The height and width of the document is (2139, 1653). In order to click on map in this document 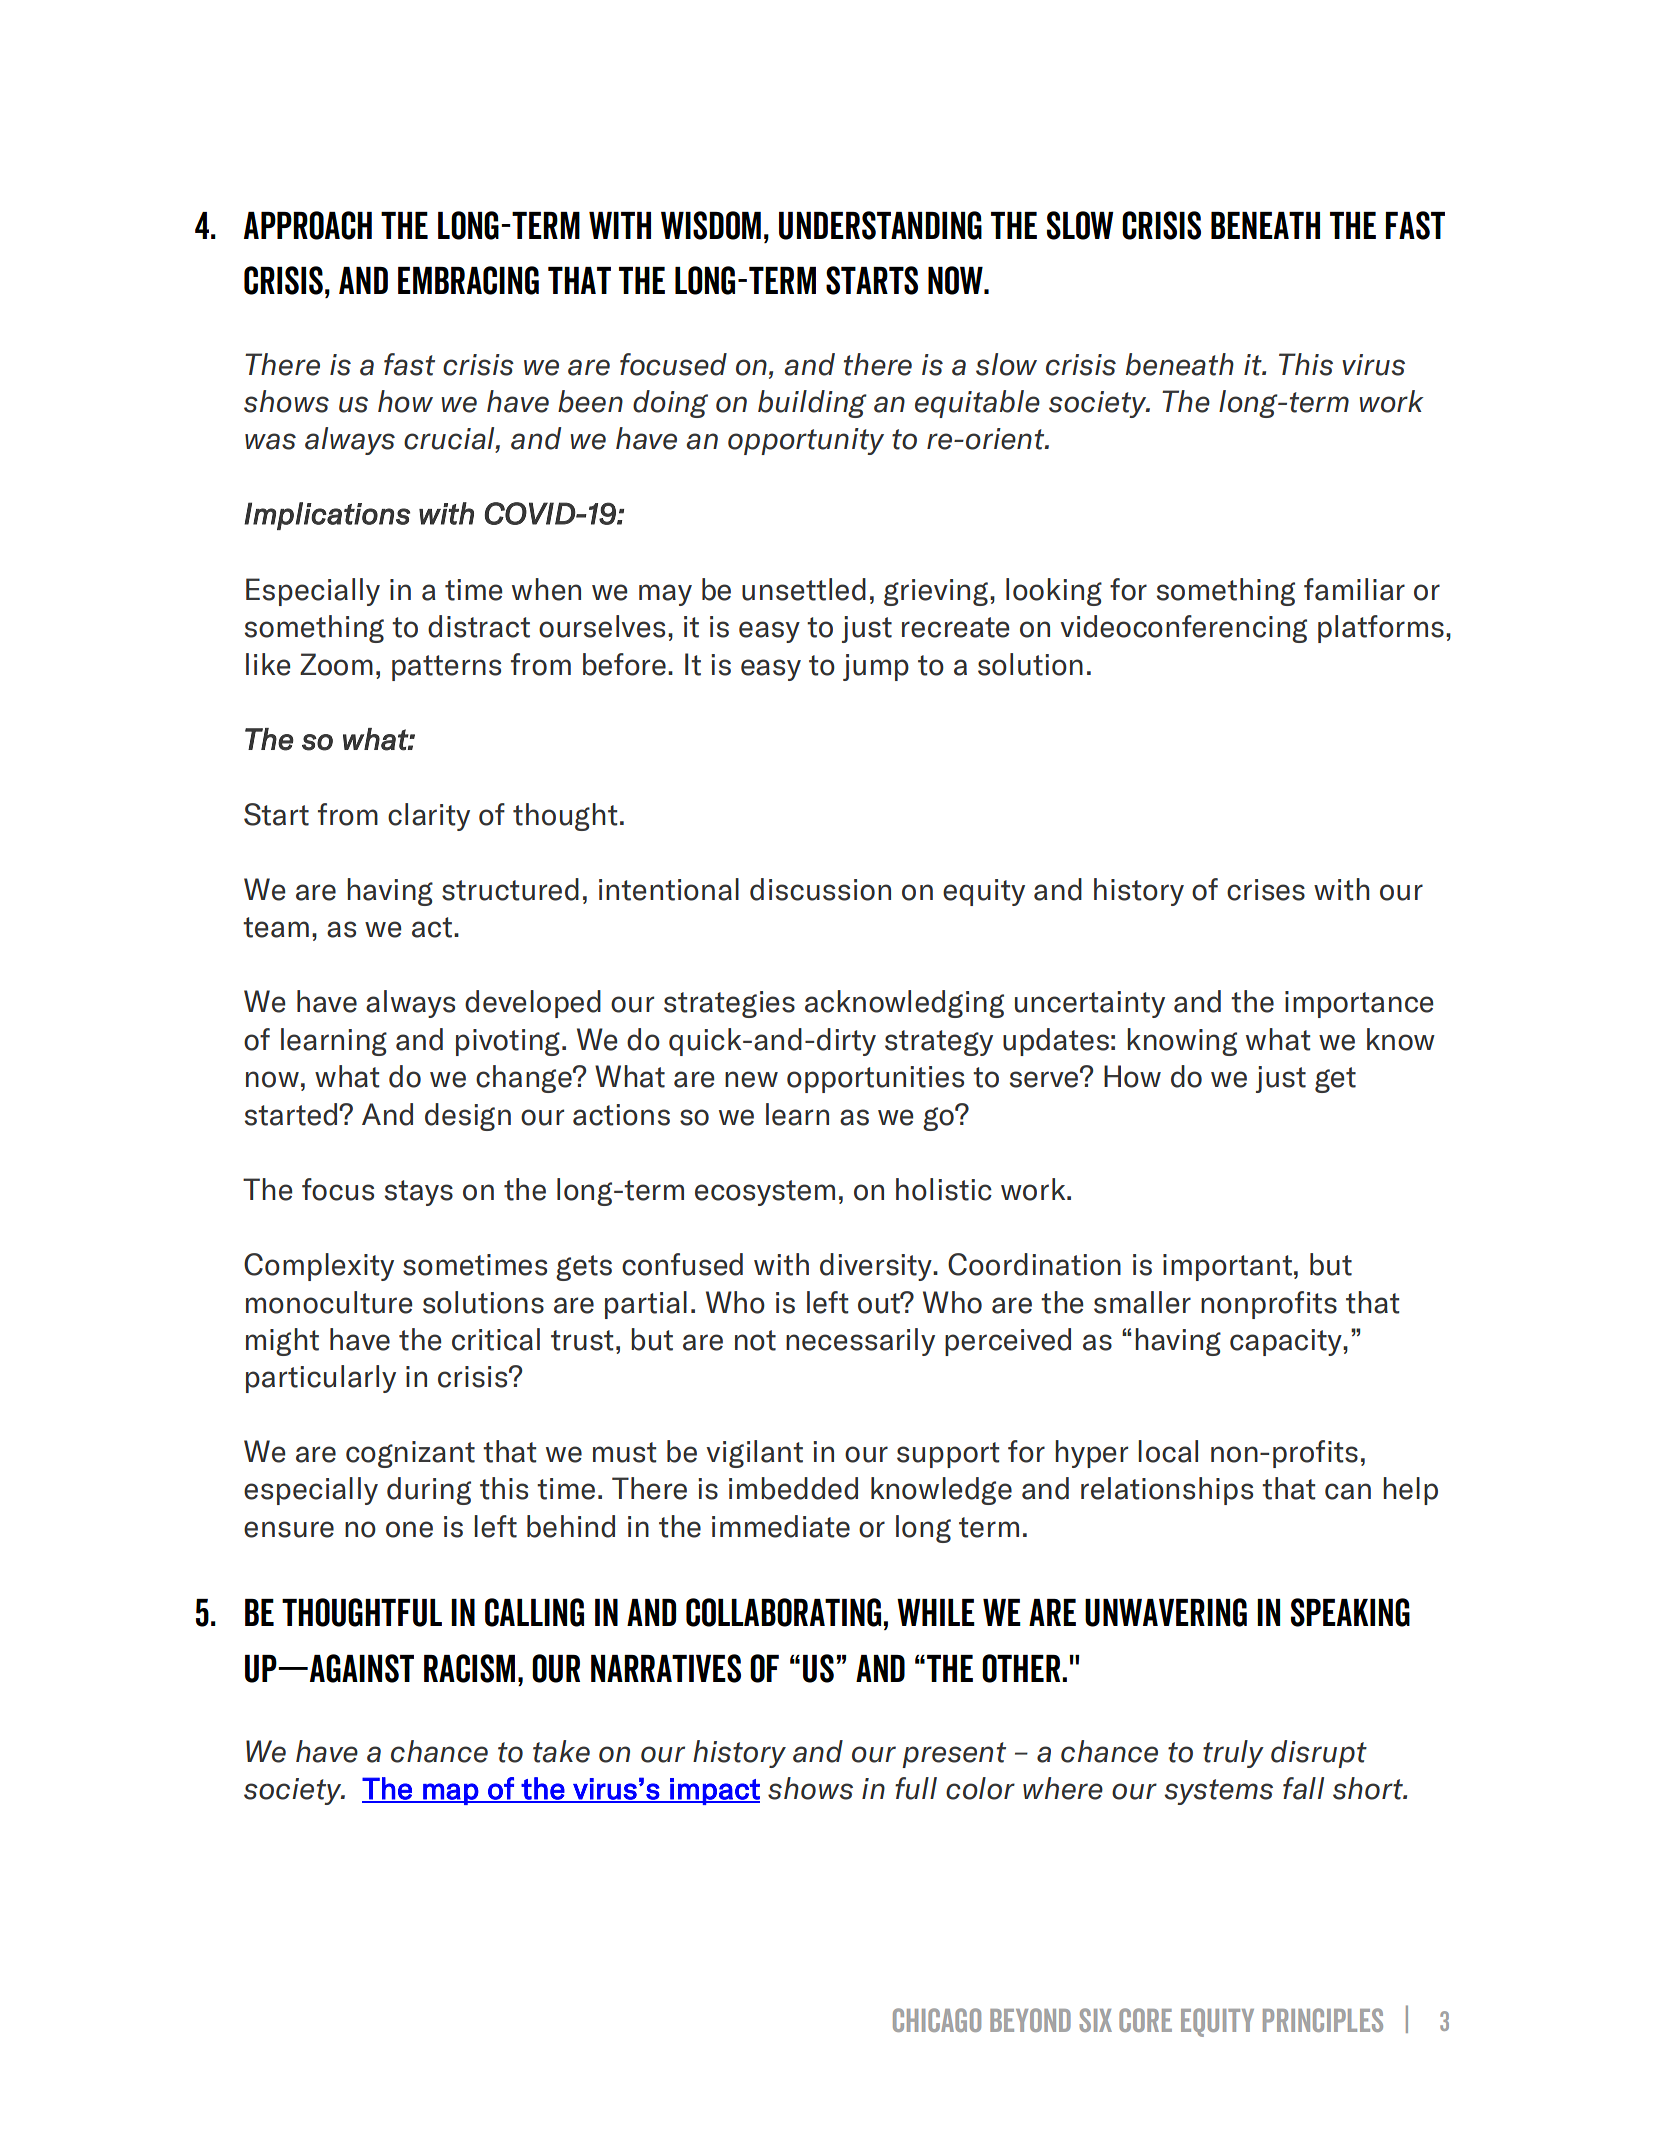, I will do `click(450, 1794)`.
